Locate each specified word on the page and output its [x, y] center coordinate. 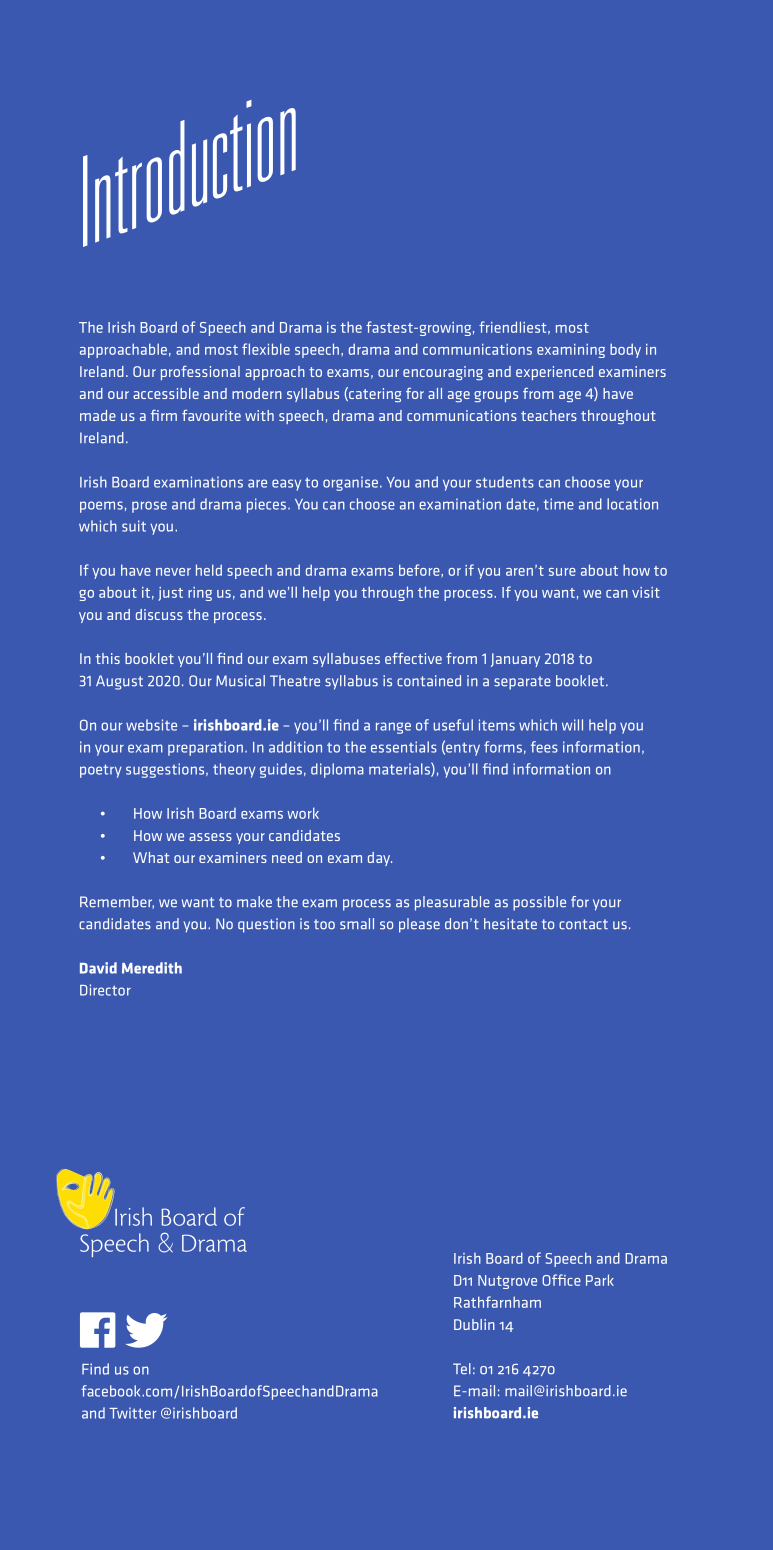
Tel [462, 1369]
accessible [166, 393]
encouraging [443, 373]
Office [561, 1280]
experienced [554, 373]
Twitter [132, 1413]
